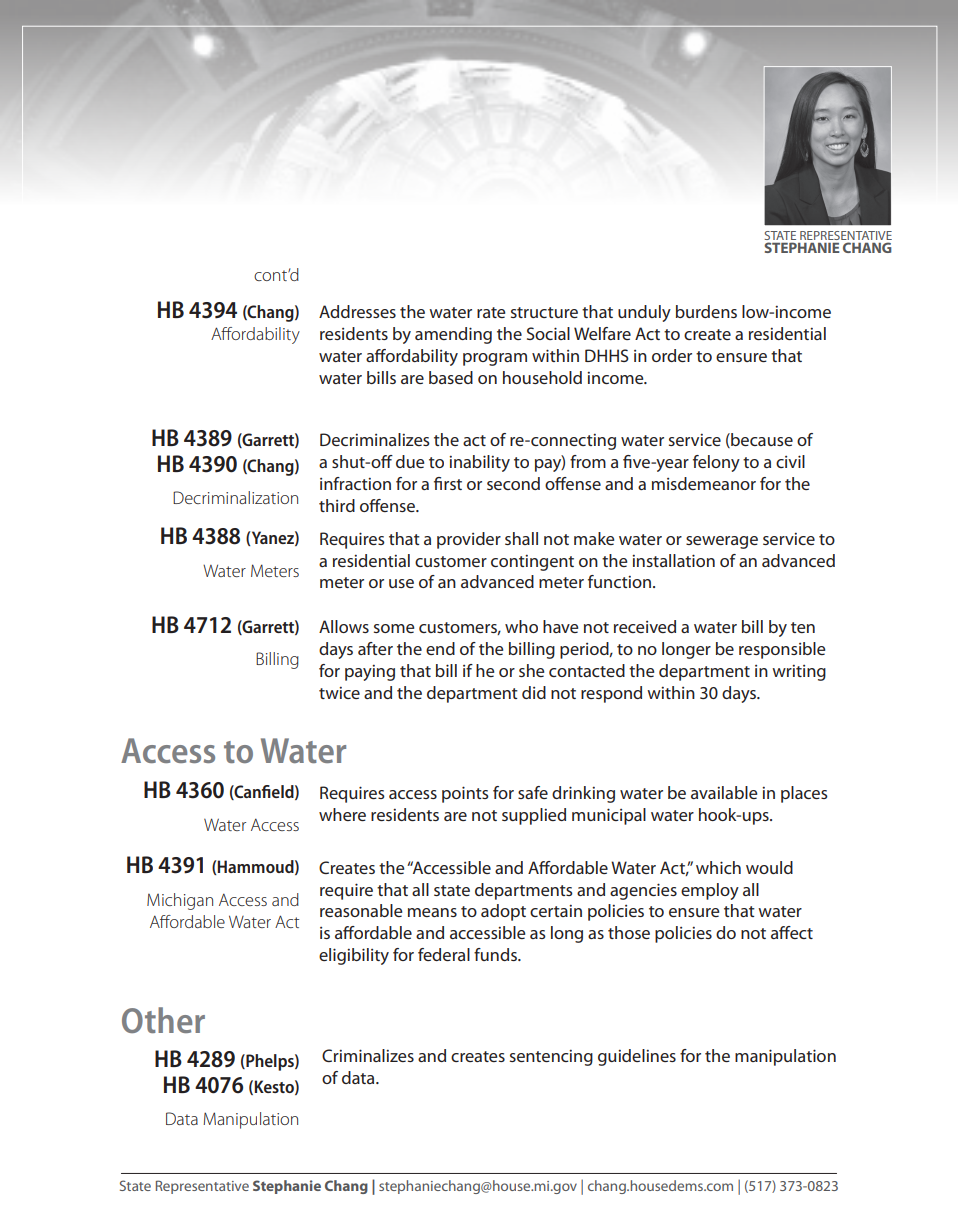  I want to click on amending, so click(453, 335).
